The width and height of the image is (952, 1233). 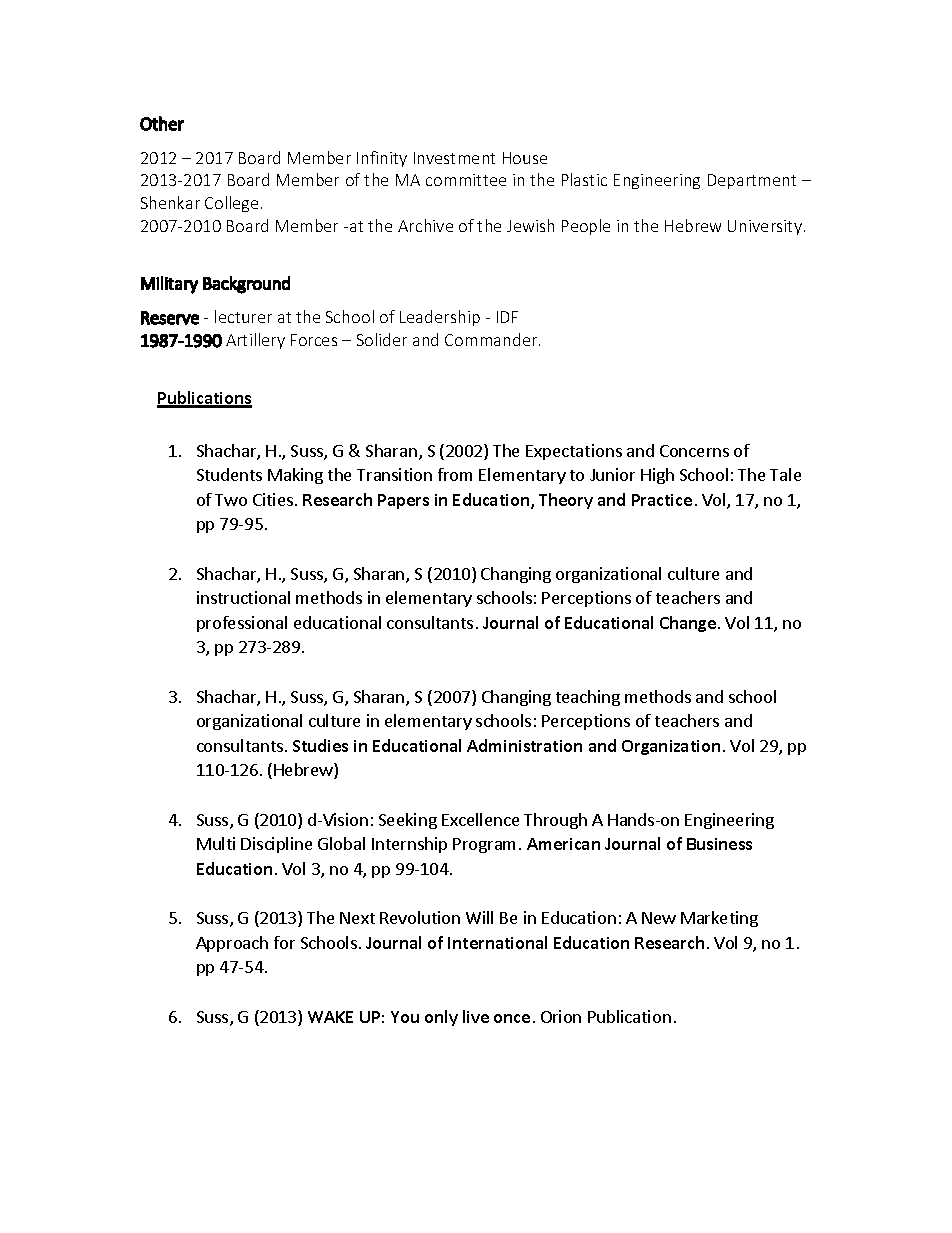 I want to click on High, so click(x=657, y=476).
